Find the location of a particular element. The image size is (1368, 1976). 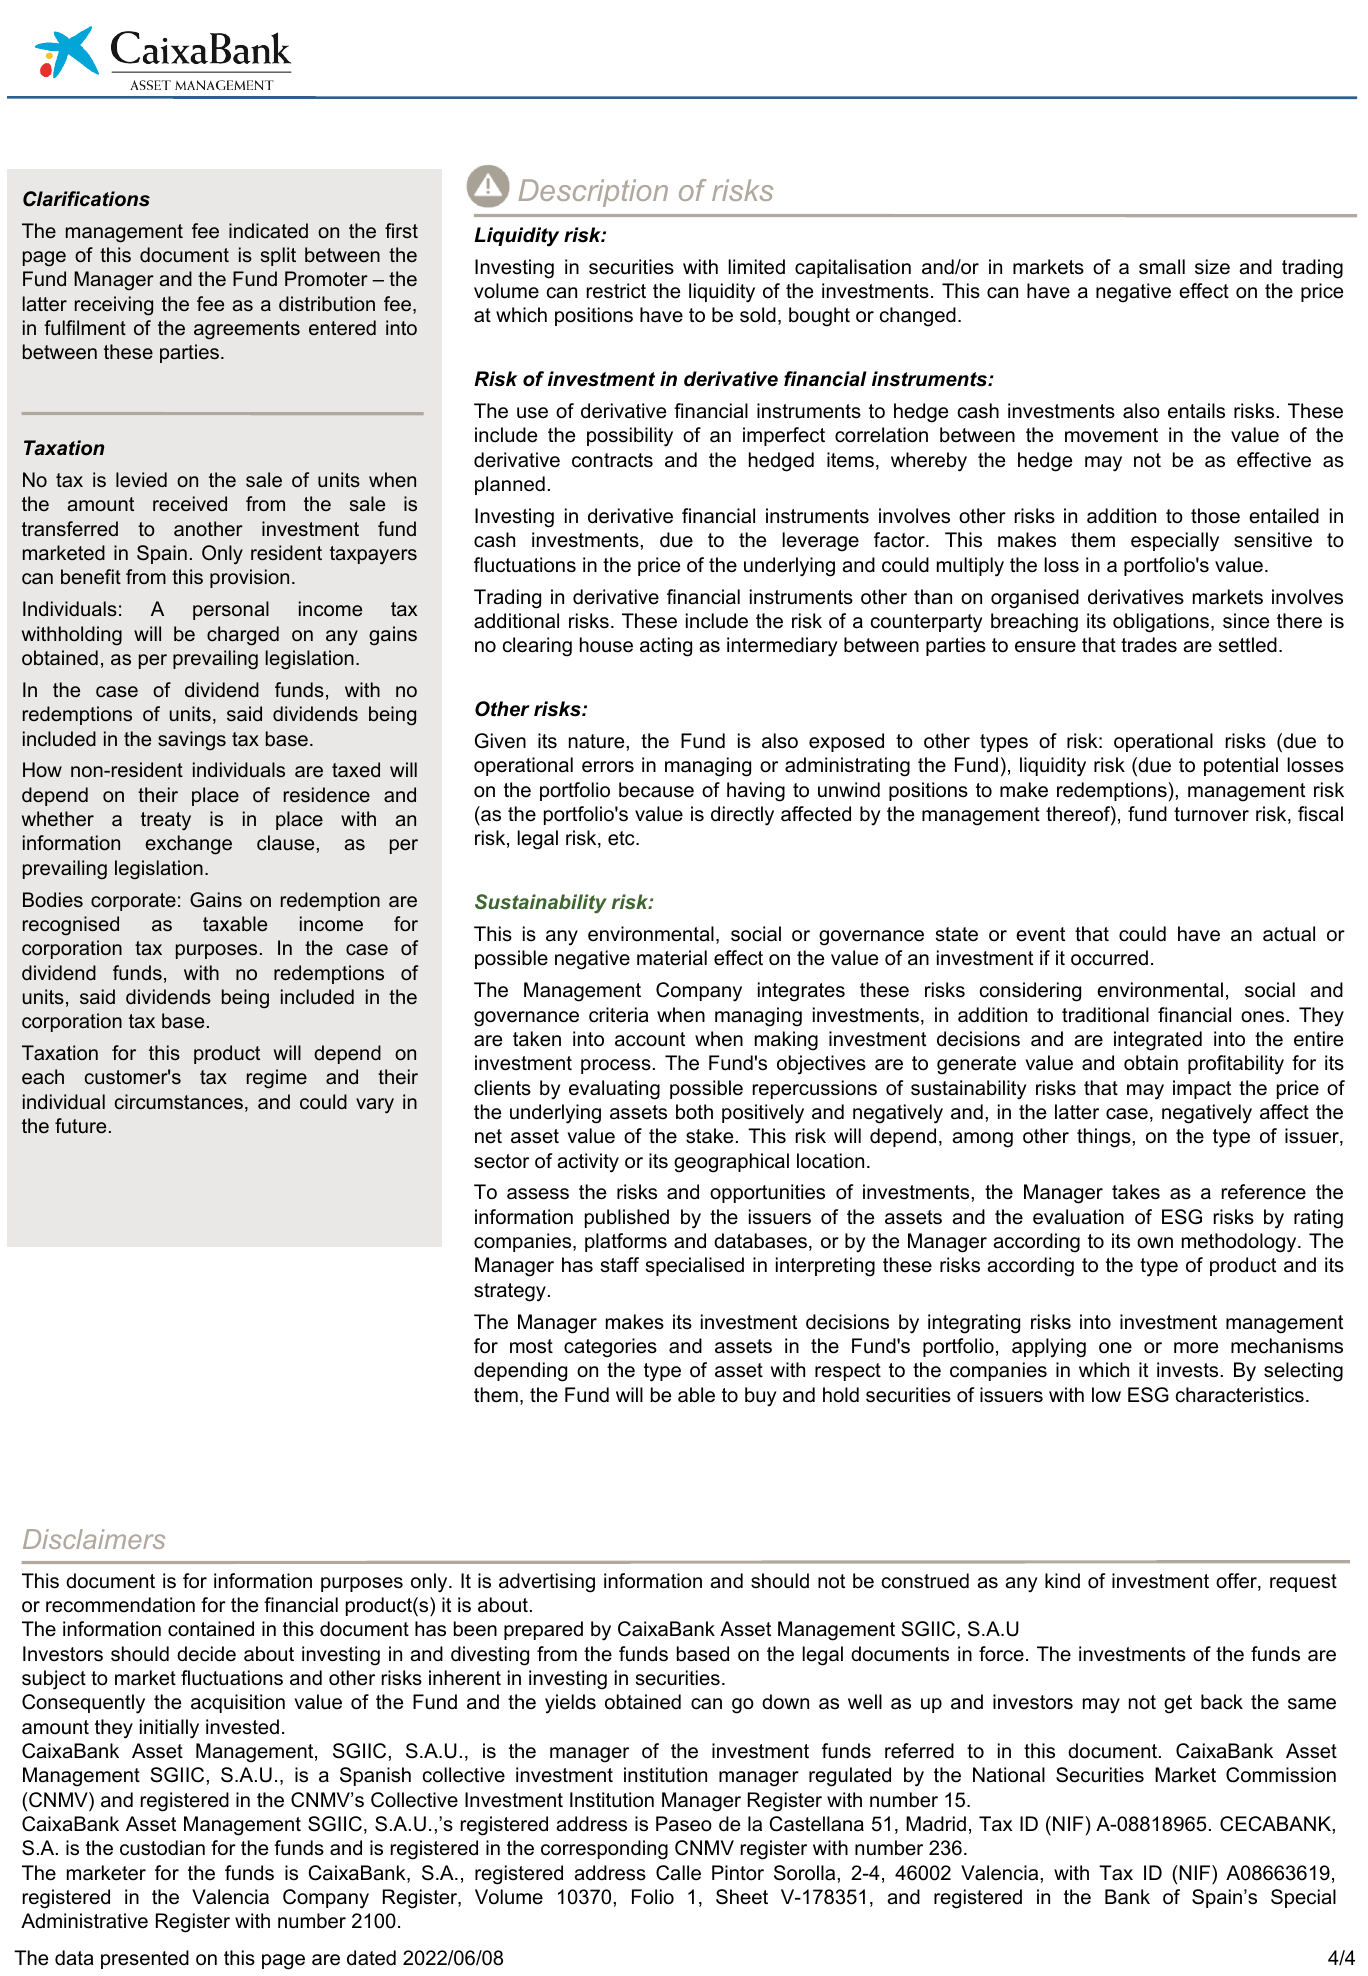

custodian is located at coordinates (162, 1848).
